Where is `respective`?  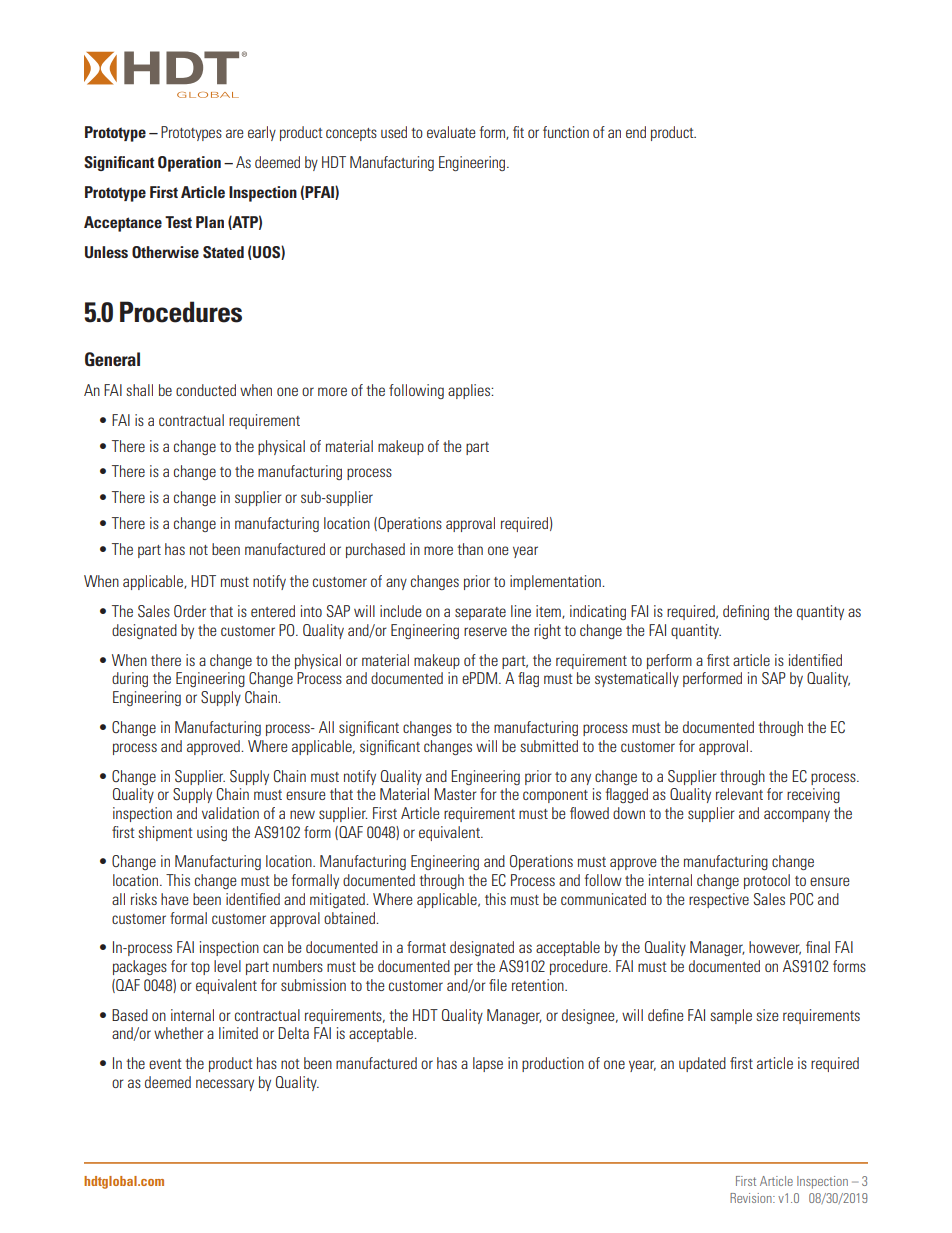 respective is located at coordinates (719, 900).
